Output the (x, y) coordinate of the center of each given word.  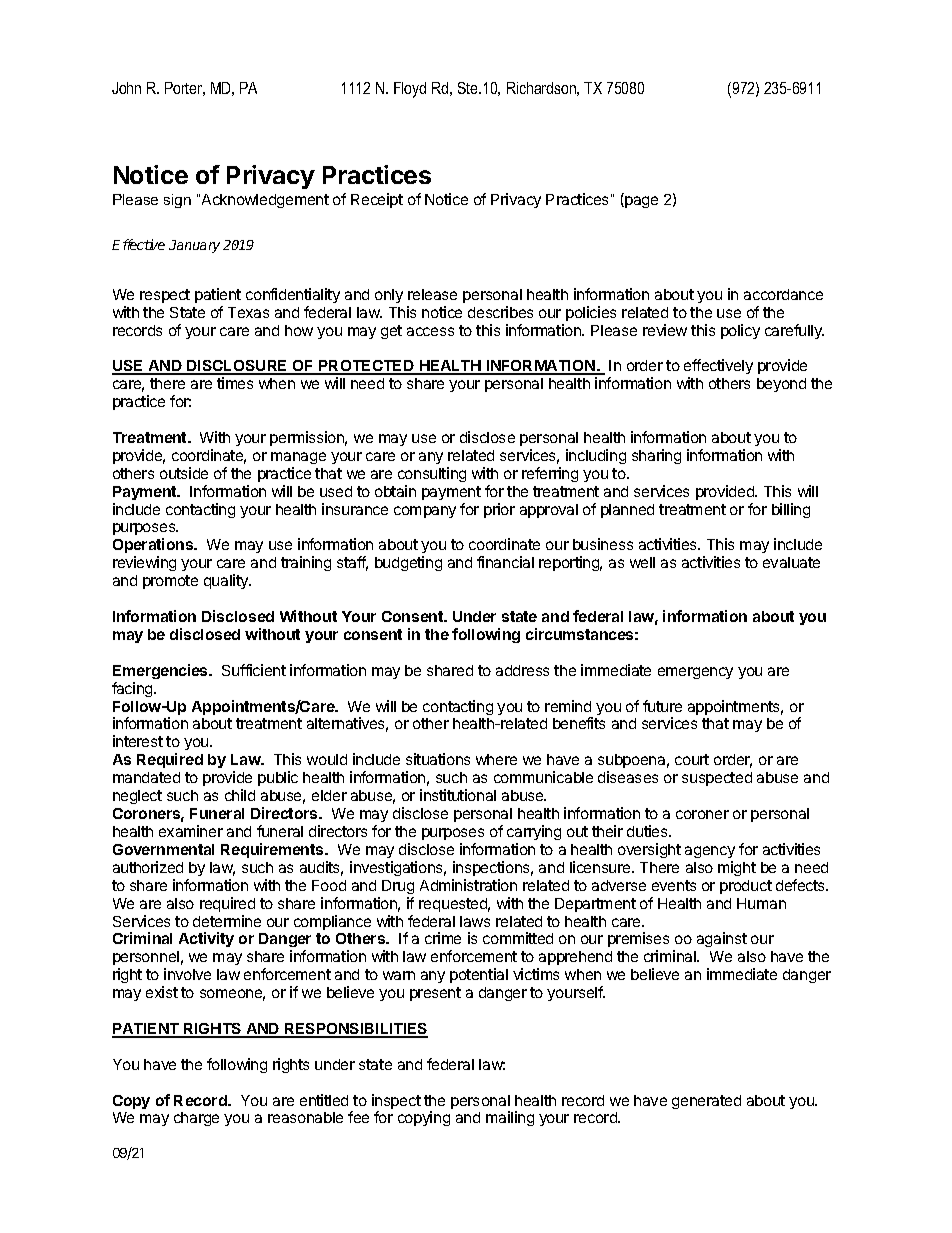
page (640, 202)
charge (196, 1119)
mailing (510, 1118)
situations (438, 759)
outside (184, 473)
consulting (432, 474)
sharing (656, 456)
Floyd (410, 90)
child (240, 795)
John (126, 88)
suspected (717, 779)
